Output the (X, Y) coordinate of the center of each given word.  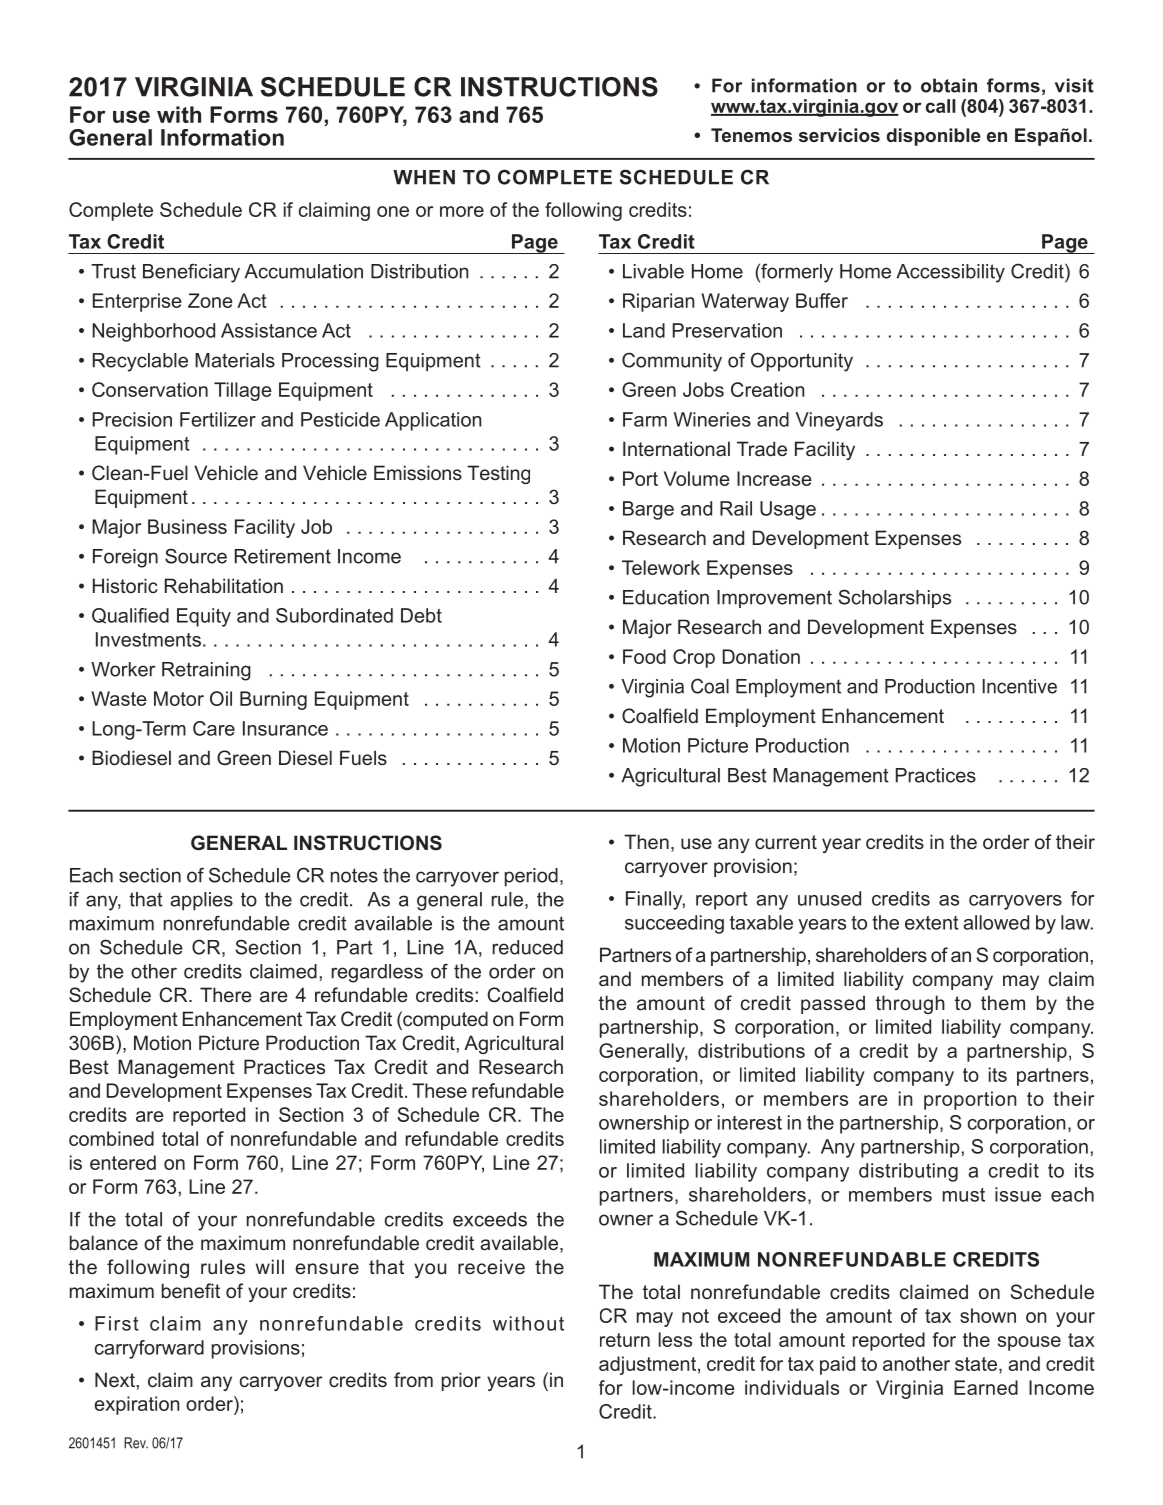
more (462, 211)
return (625, 1340)
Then (646, 841)
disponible (934, 137)
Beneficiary (191, 273)
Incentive (1019, 686)
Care (214, 728)
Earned (986, 1387)
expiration (137, 1405)
